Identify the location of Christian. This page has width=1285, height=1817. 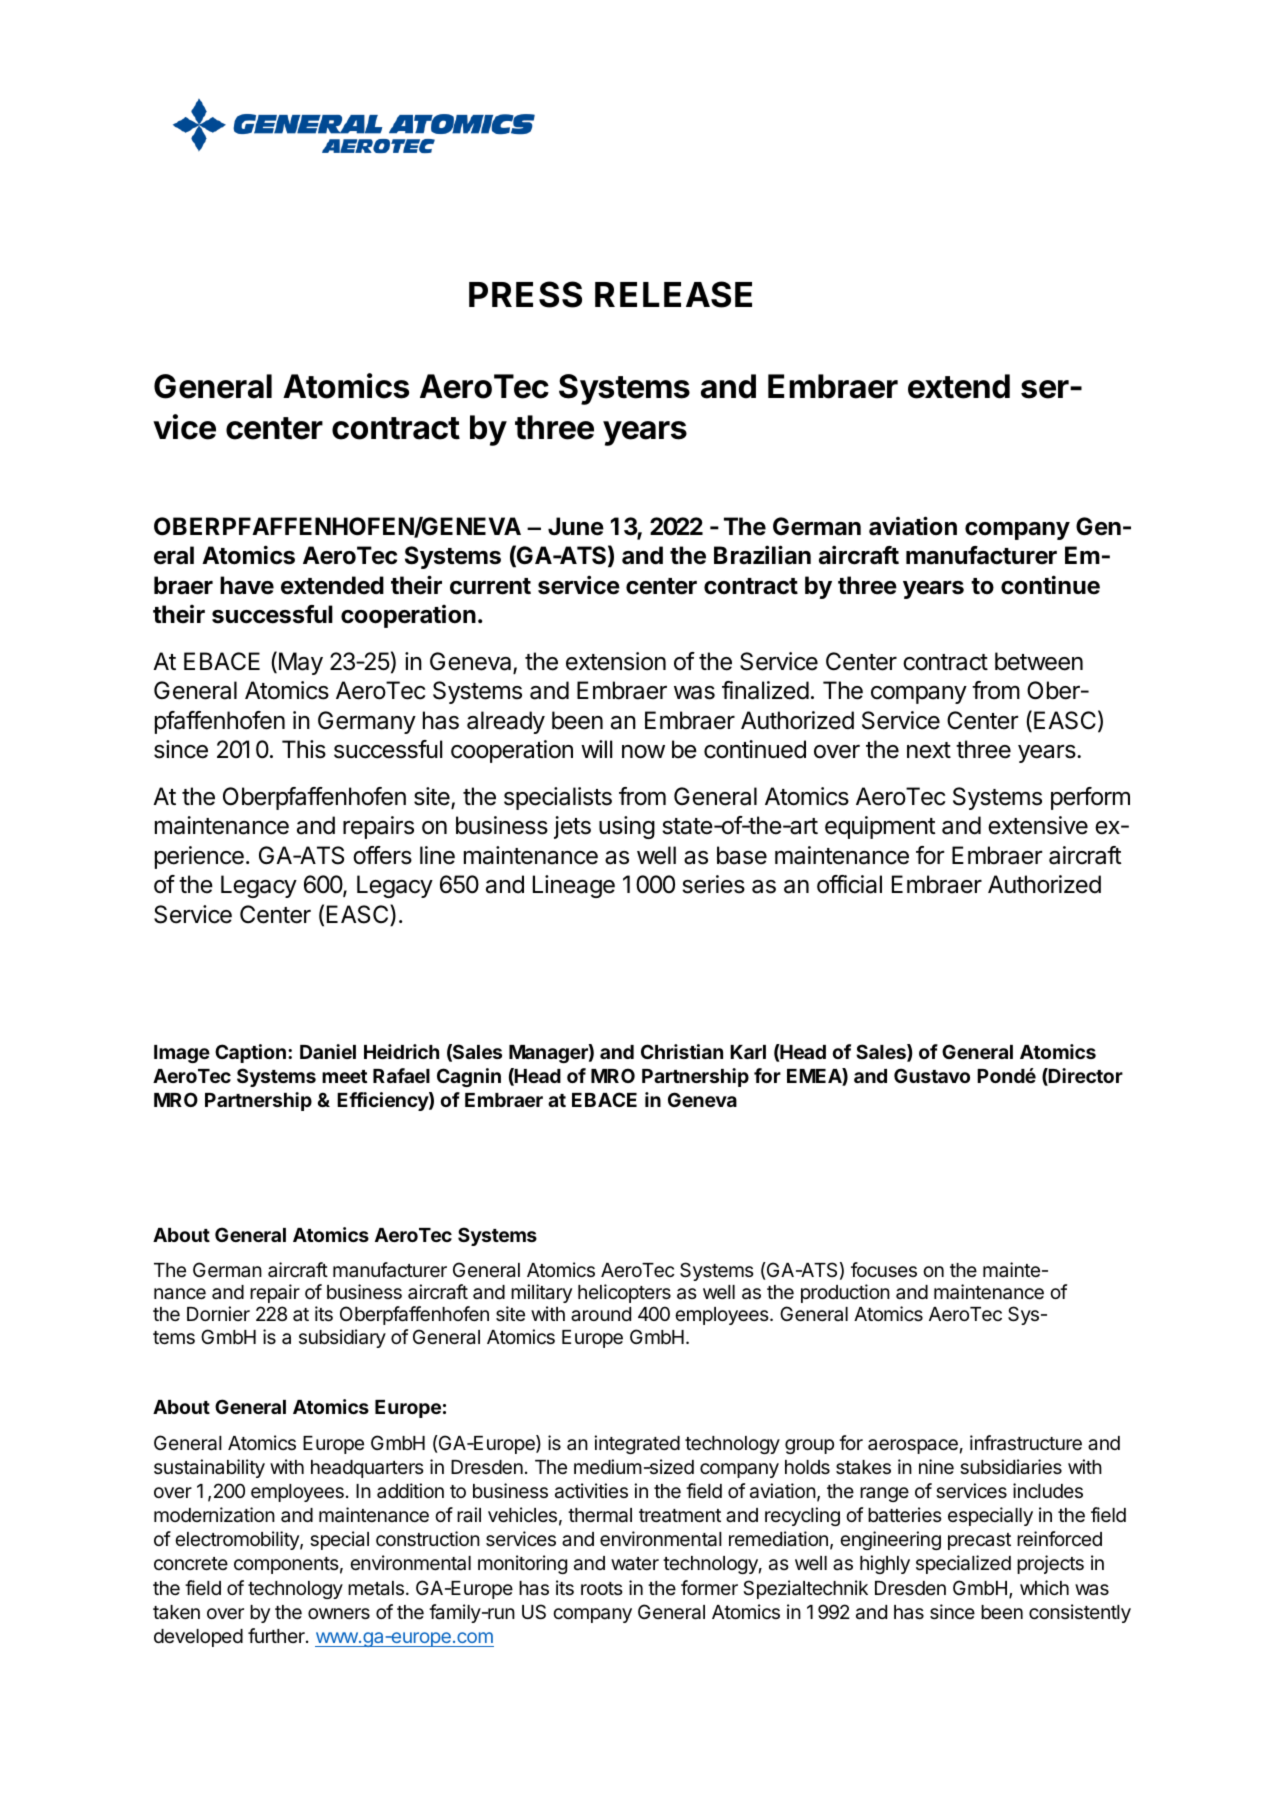
(682, 1051).
